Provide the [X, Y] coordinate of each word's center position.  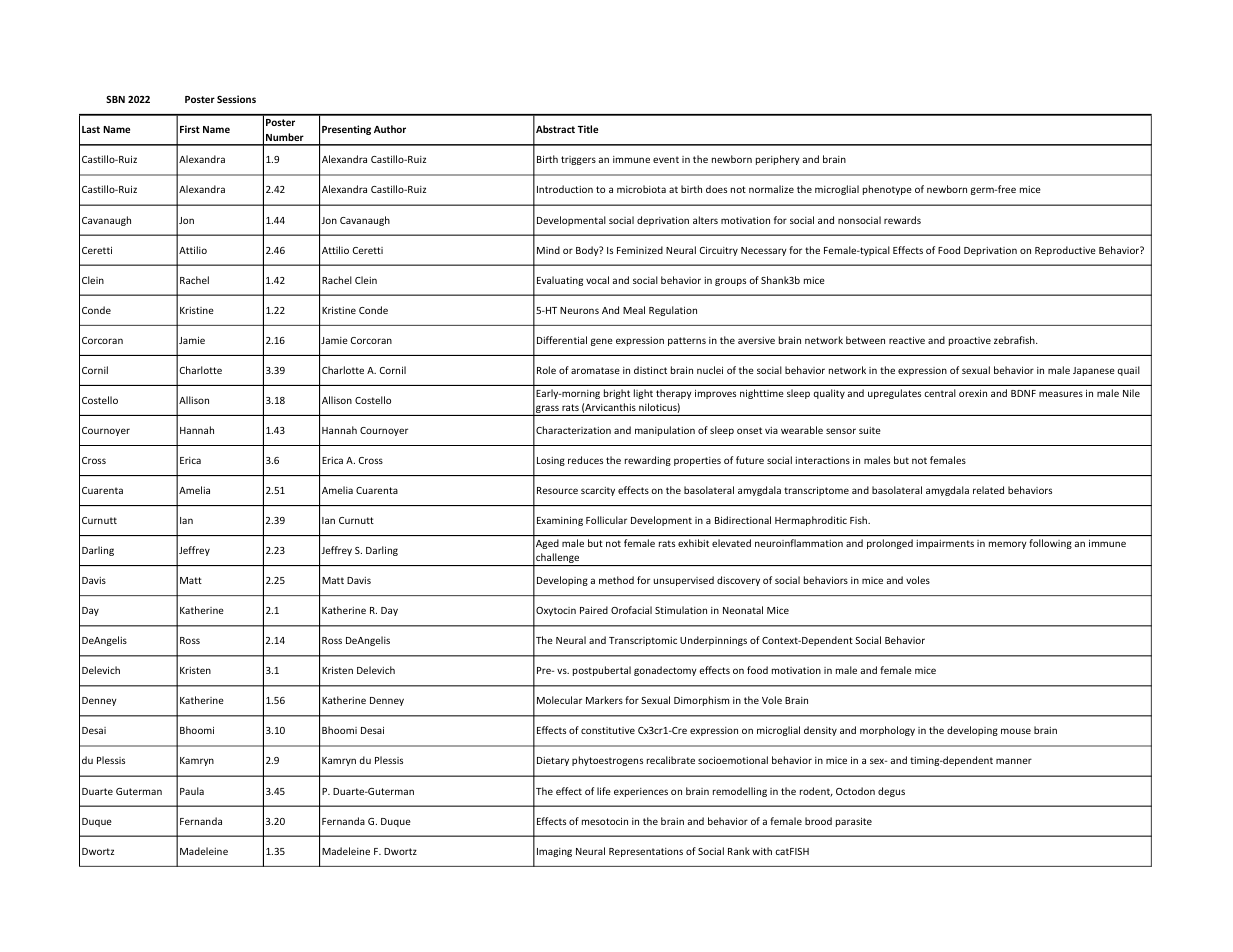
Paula [192, 791]
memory [1008, 545]
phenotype [887, 190]
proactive [970, 341]
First [190, 129]
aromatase [595, 370]
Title [588, 129]
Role [546, 370]
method [616, 580]
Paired [594, 610]
